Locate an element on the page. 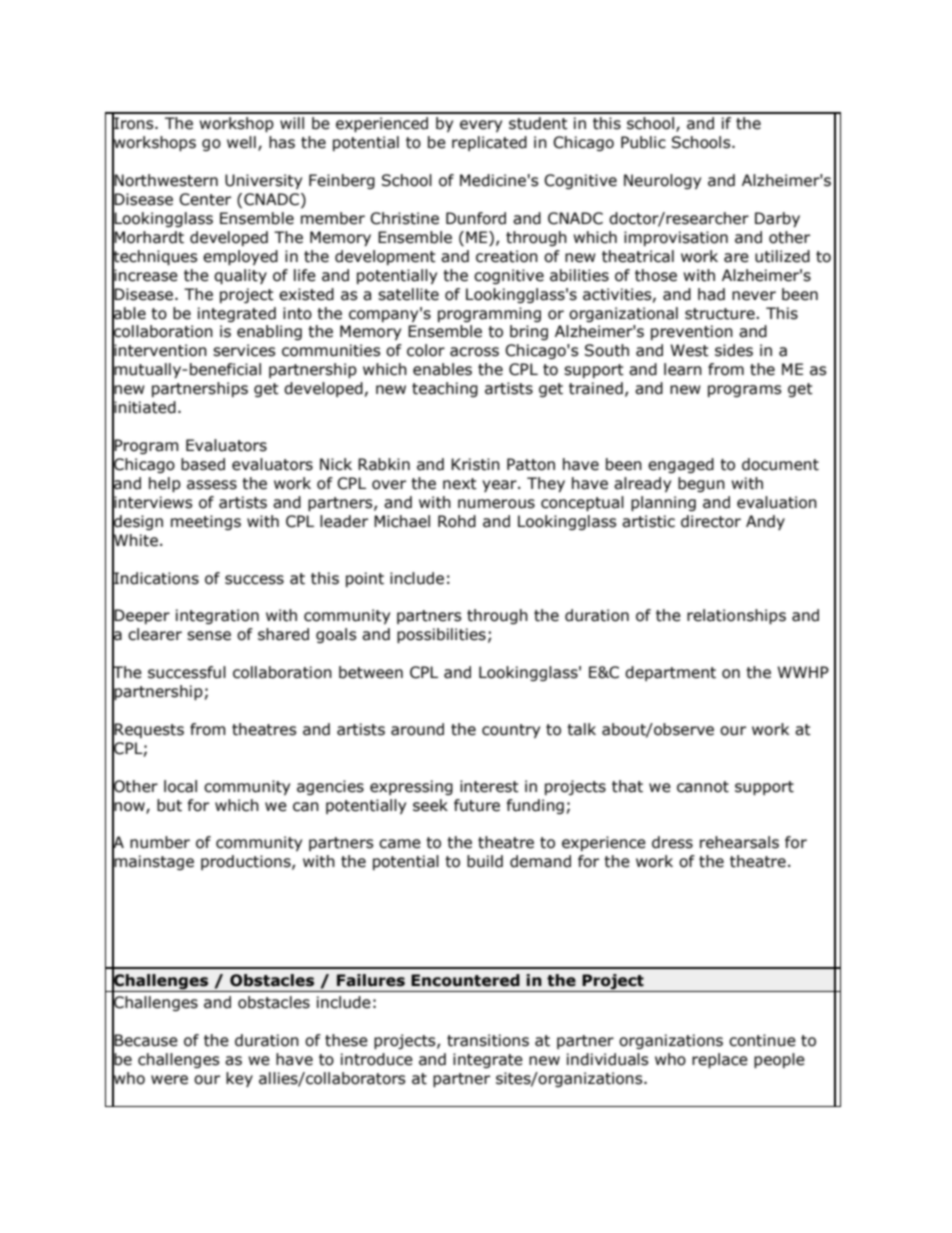  future is located at coordinates (477, 805).
